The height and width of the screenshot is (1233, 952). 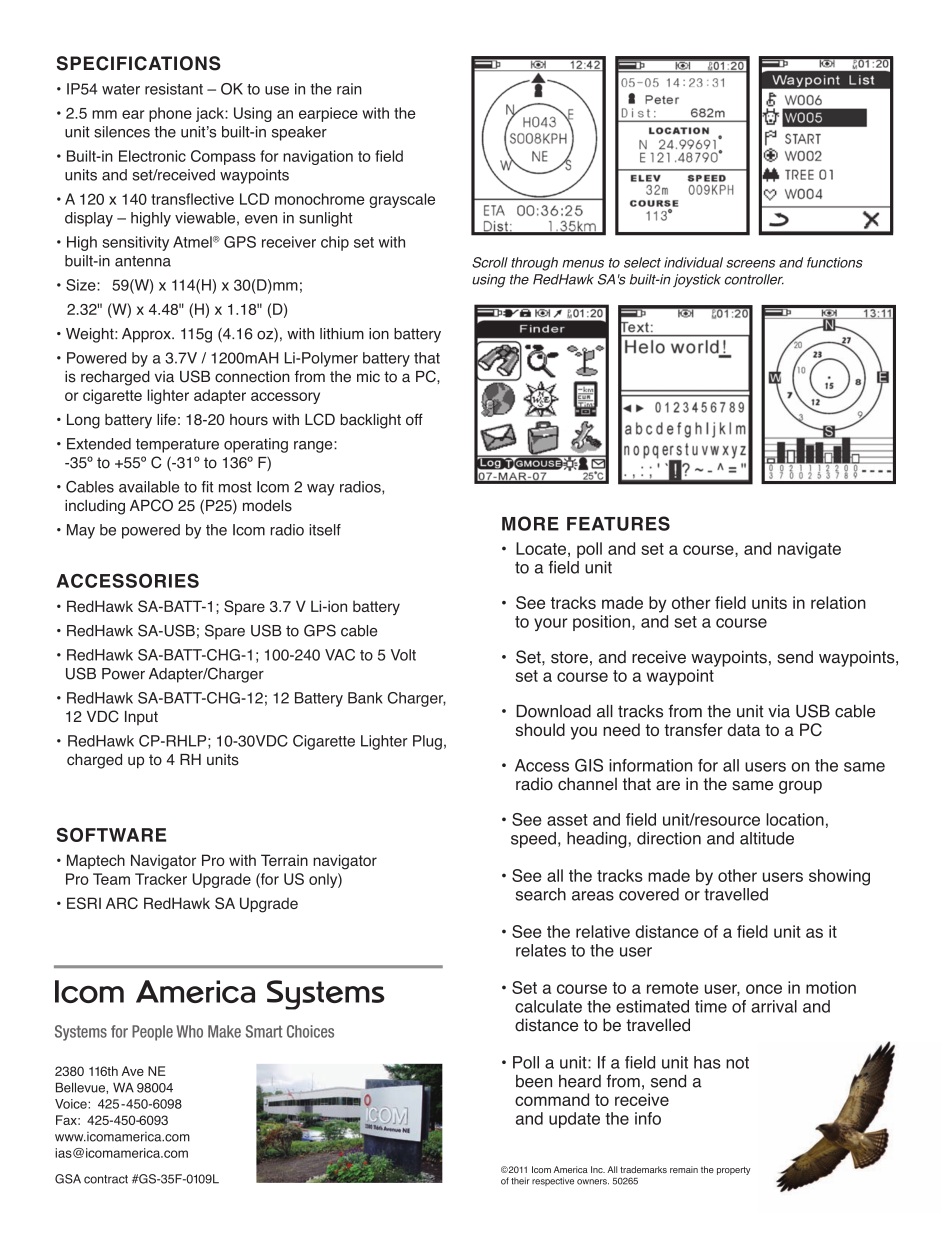 I want to click on Input, so click(x=141, y=718).
